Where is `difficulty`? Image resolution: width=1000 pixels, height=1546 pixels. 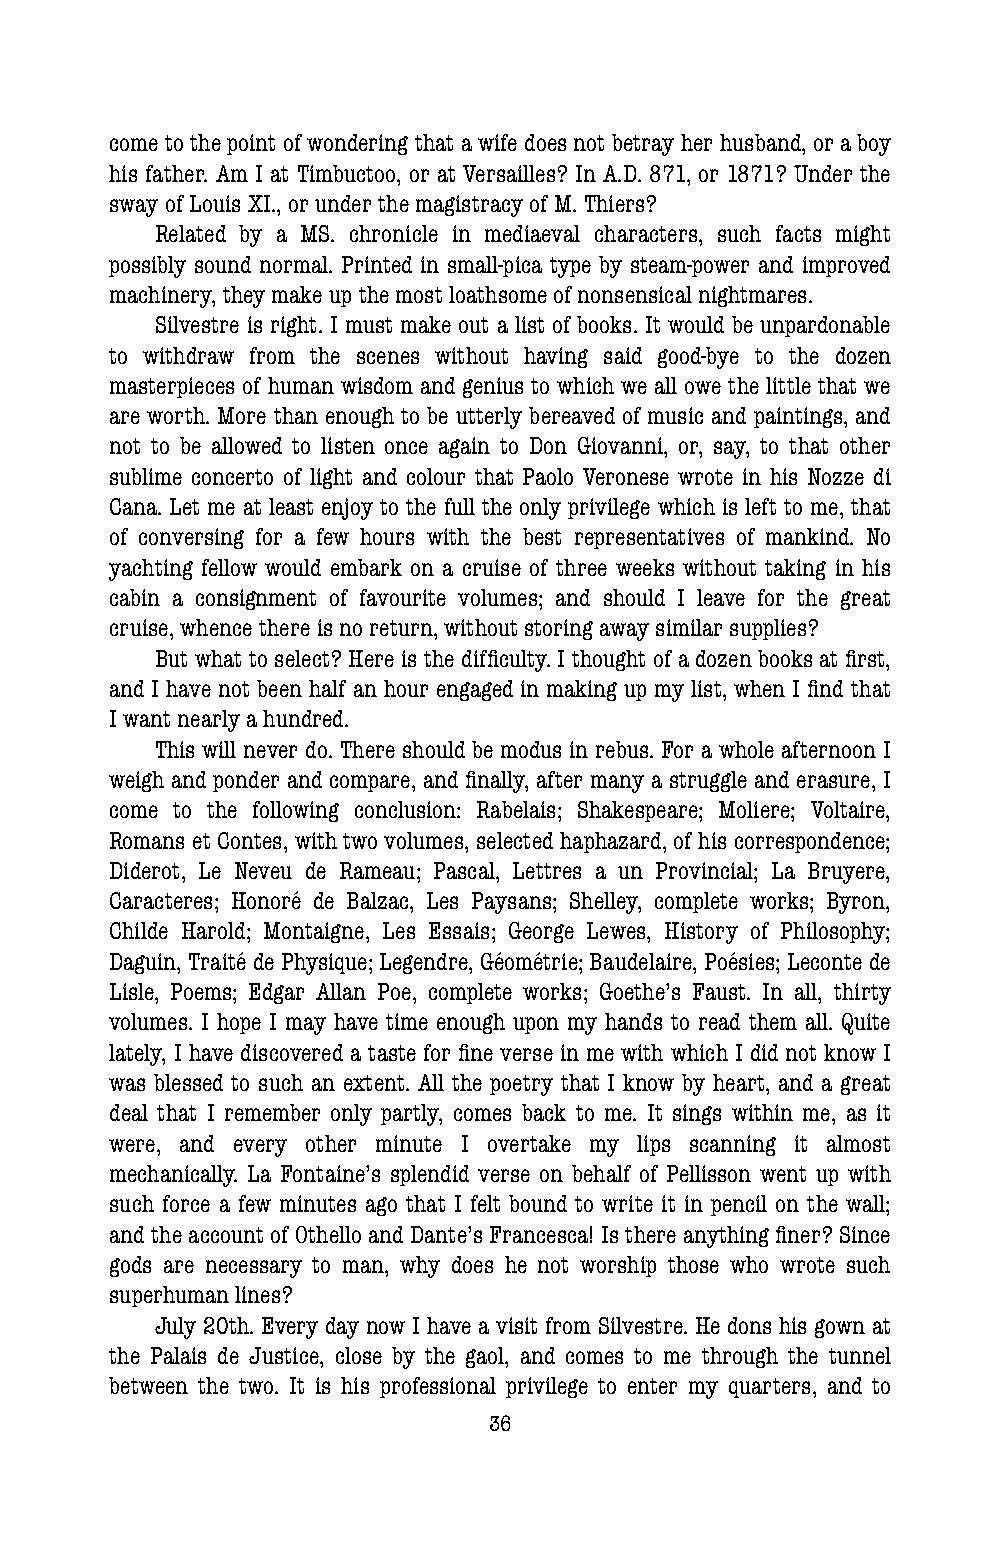 difficulty is located at coordinates (506, 661).
